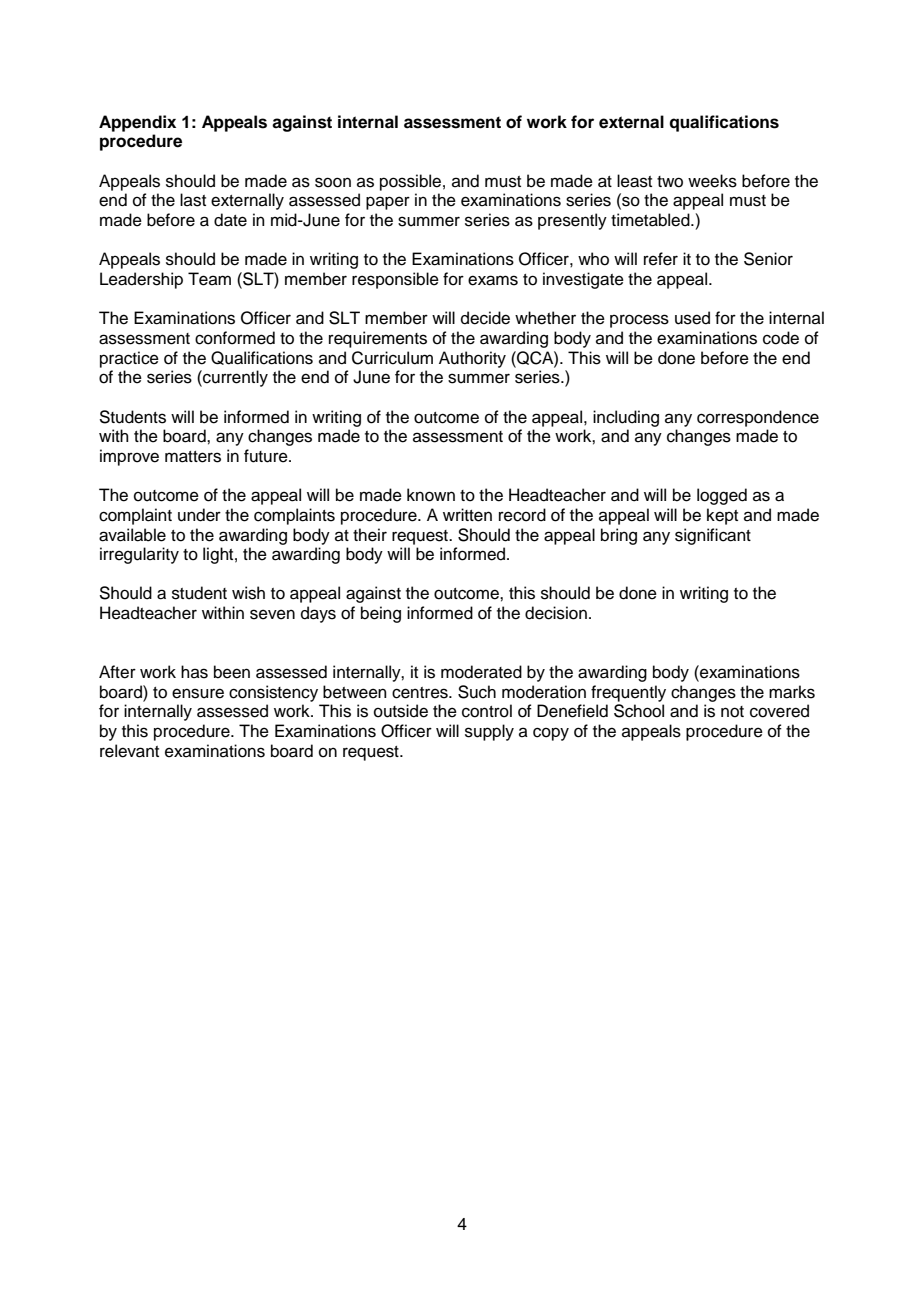 The image size is (924, 1308). What do you see at coordinates (489, 732) in the screenshot?
I see `supply` at bounding box center [489, 732].
